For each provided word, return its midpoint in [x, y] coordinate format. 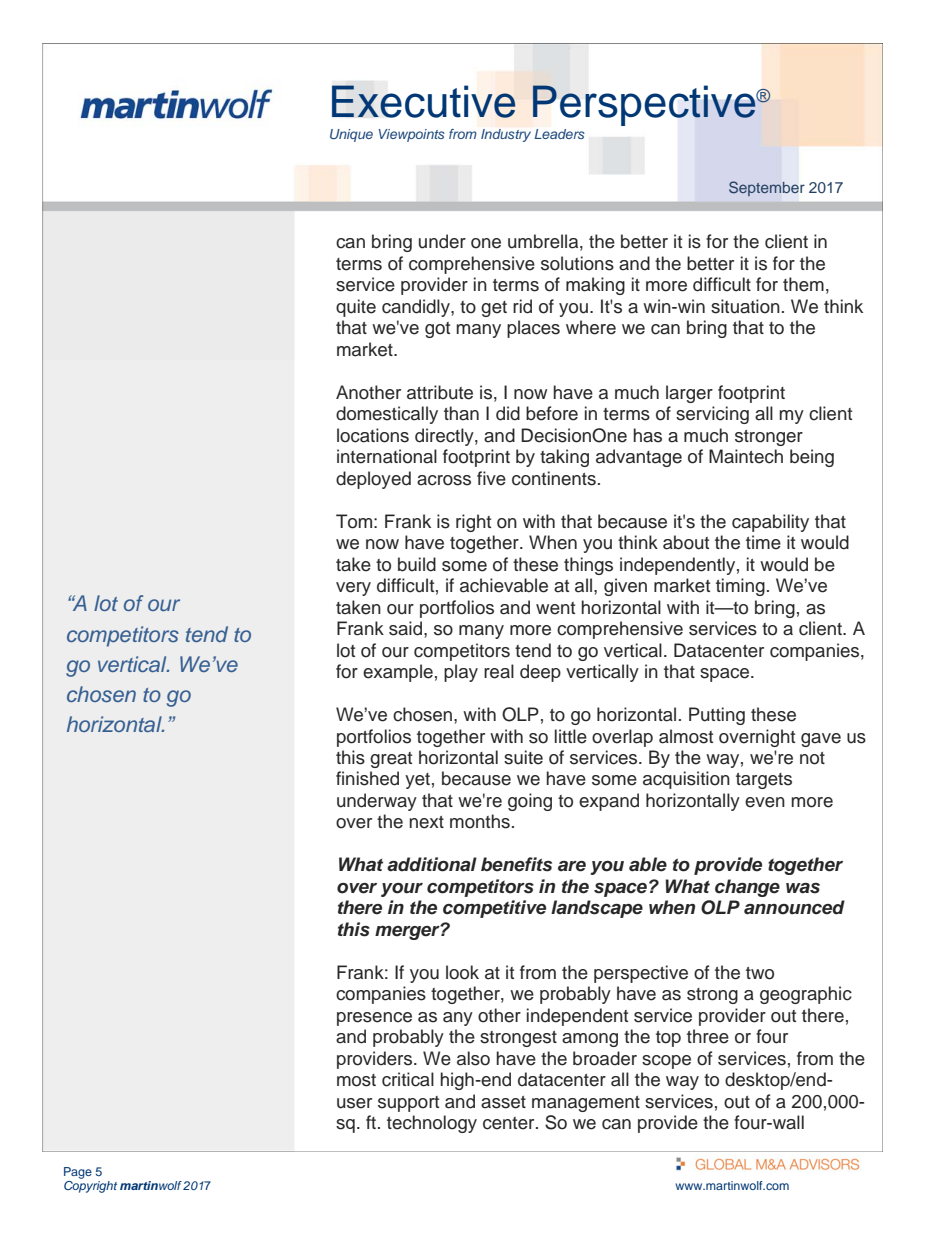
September [766, 188]
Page [78, 1173]
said [407, 628]
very [353, 589]
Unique [351, 135]
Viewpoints [412, 135]
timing [740, 587]
